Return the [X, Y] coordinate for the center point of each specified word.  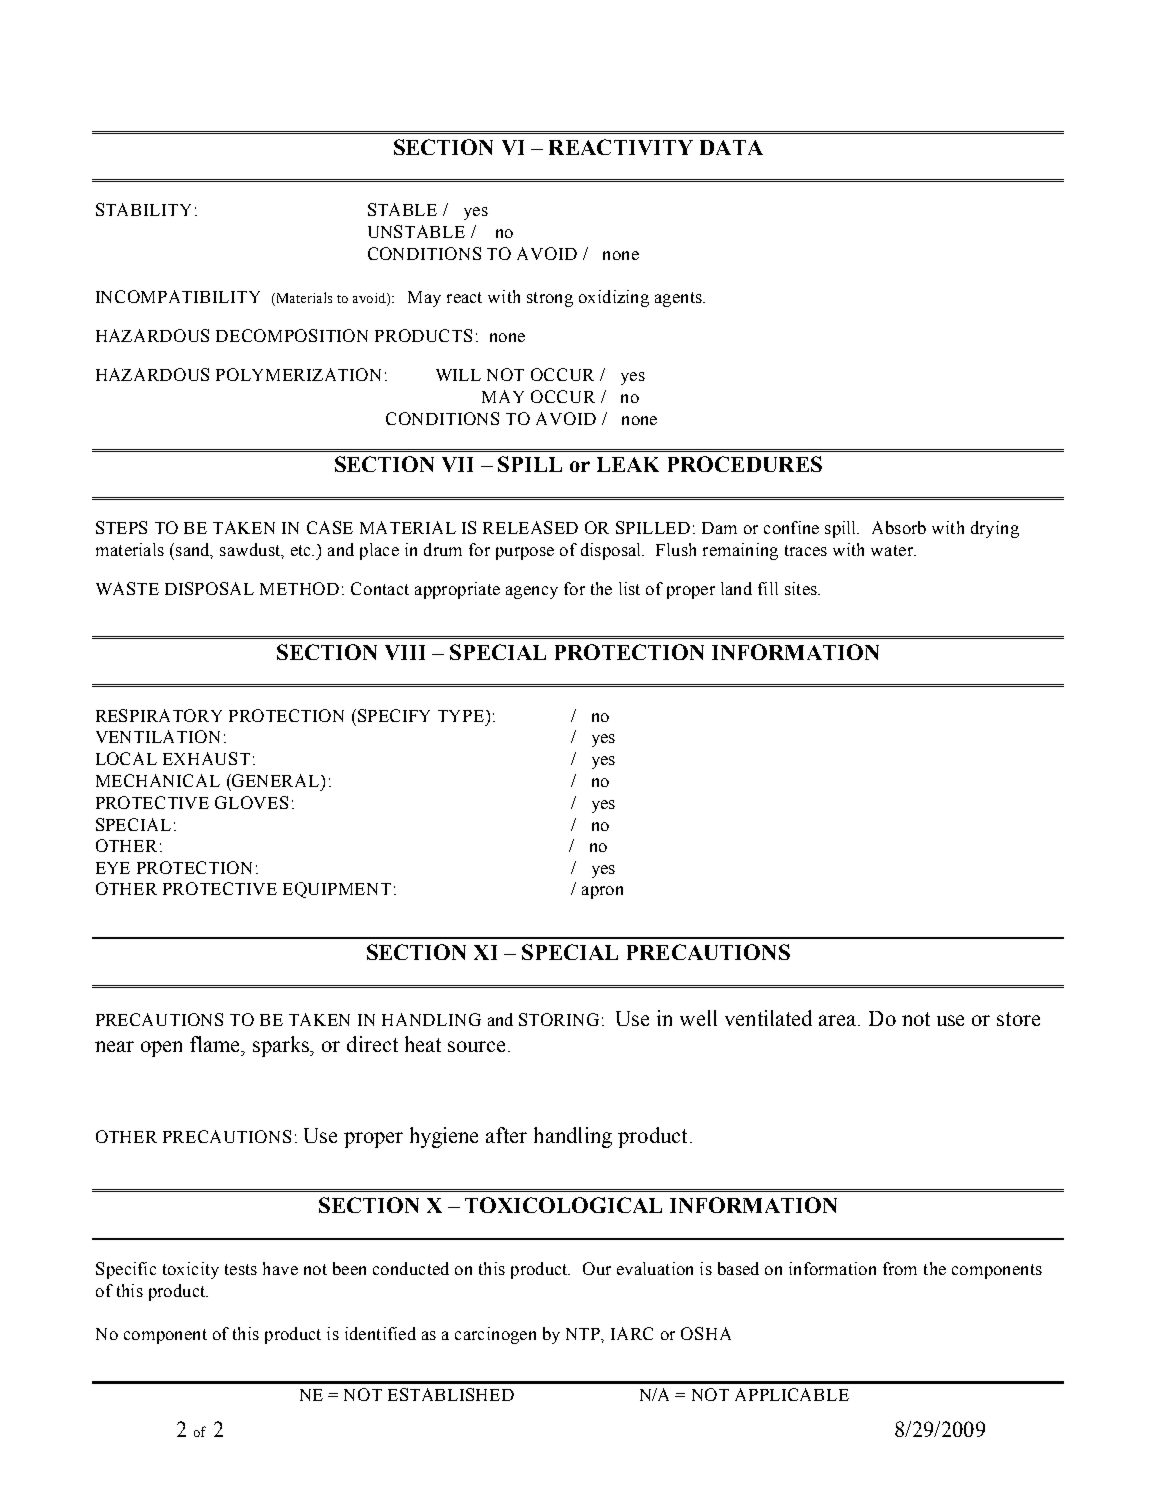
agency [532, 592]
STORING [559, 1019]
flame [216, 1044]
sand [194, 550]
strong [550, 299]
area [839, 1020]
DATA [731, 147]
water [893, 550]
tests [241, 1269]
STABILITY [143, 209]
